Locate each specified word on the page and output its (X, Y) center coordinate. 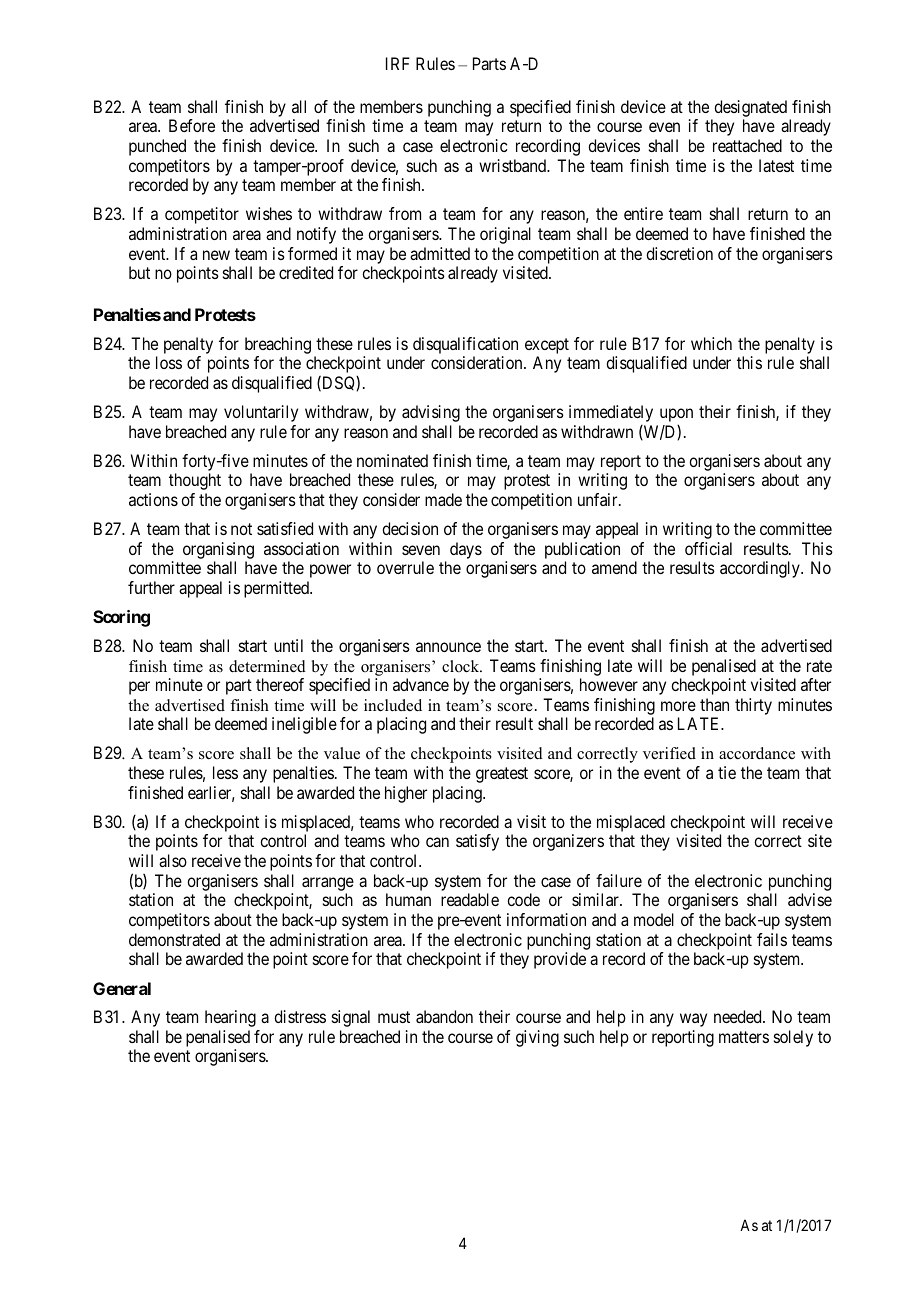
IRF (398, 63)
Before (192, 125)
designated (750, 108)
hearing (230, 1018)
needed (739, 1016)
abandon (444, 1016)
